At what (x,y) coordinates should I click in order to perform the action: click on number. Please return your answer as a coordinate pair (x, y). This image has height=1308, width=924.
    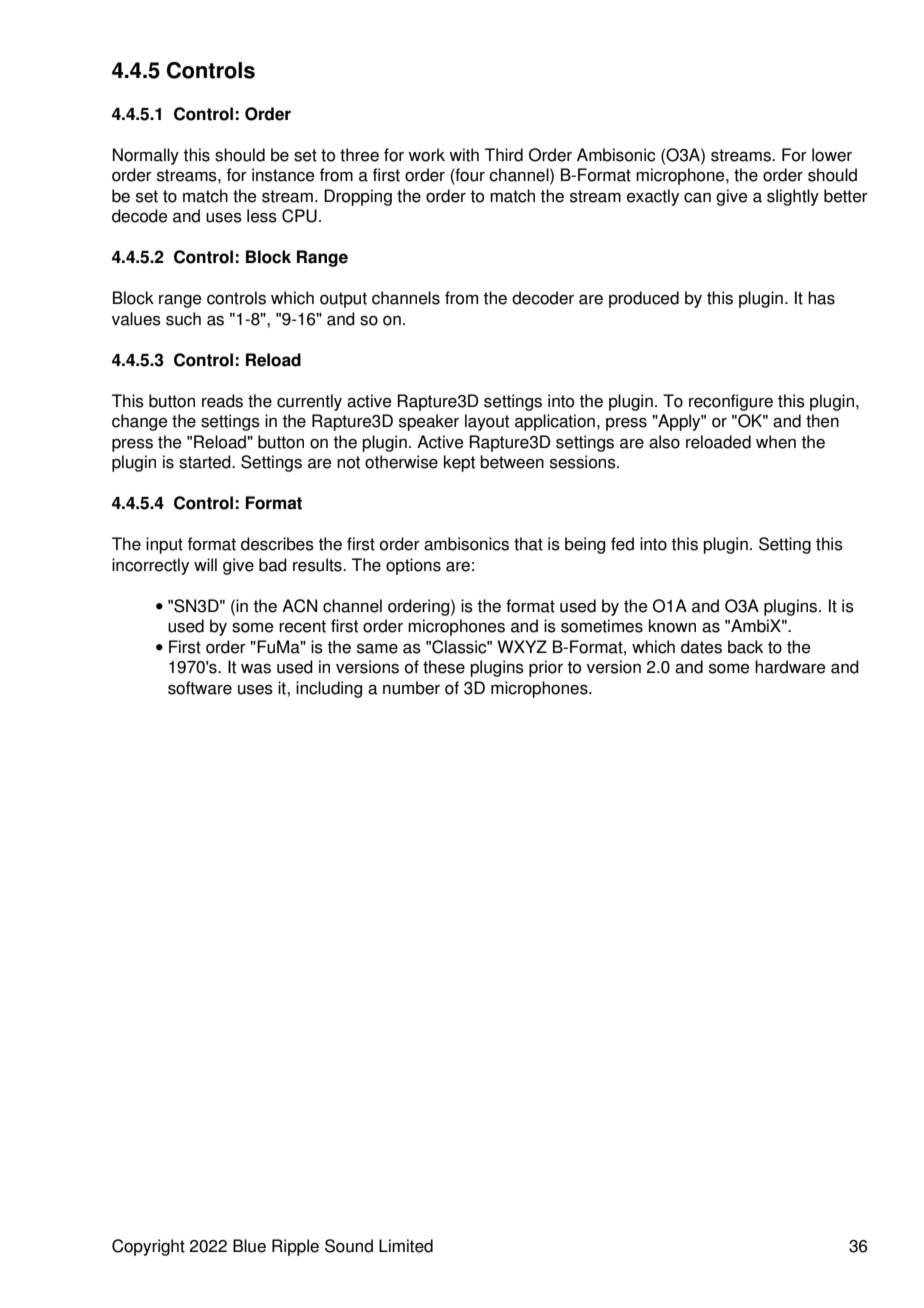
    Looking at the image, I should click on (411, 688).
